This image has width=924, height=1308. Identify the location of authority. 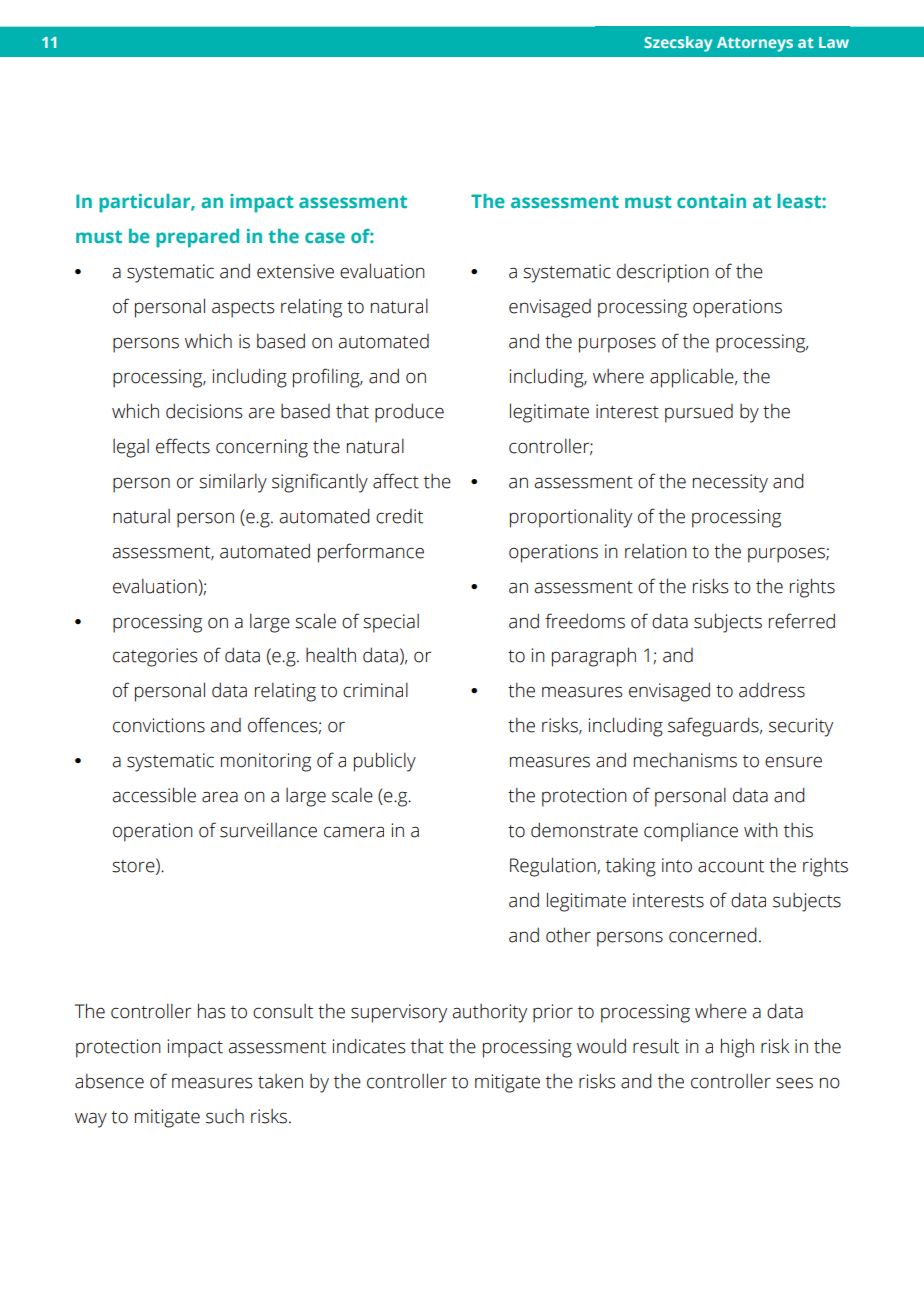
(489, 1013).
